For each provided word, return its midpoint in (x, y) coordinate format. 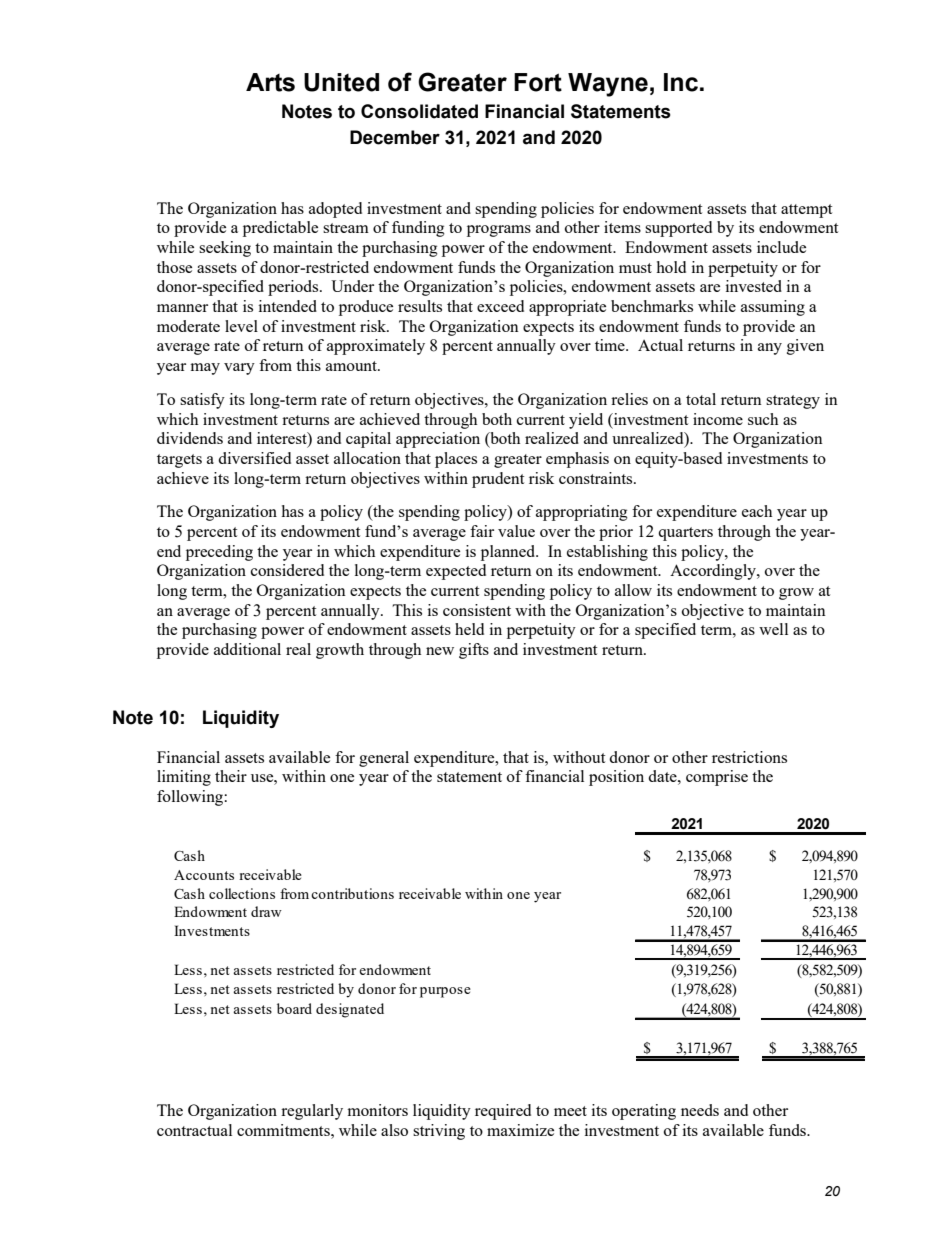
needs (700, 1110)
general (384, 759)
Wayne (608, 85)
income (718, 419)
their (231, 776)
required (503, 1112)
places (456, 460)
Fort (538, 82)
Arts (270, 82)
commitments (284, 1130)
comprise (717, 778)
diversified (254, 458)
